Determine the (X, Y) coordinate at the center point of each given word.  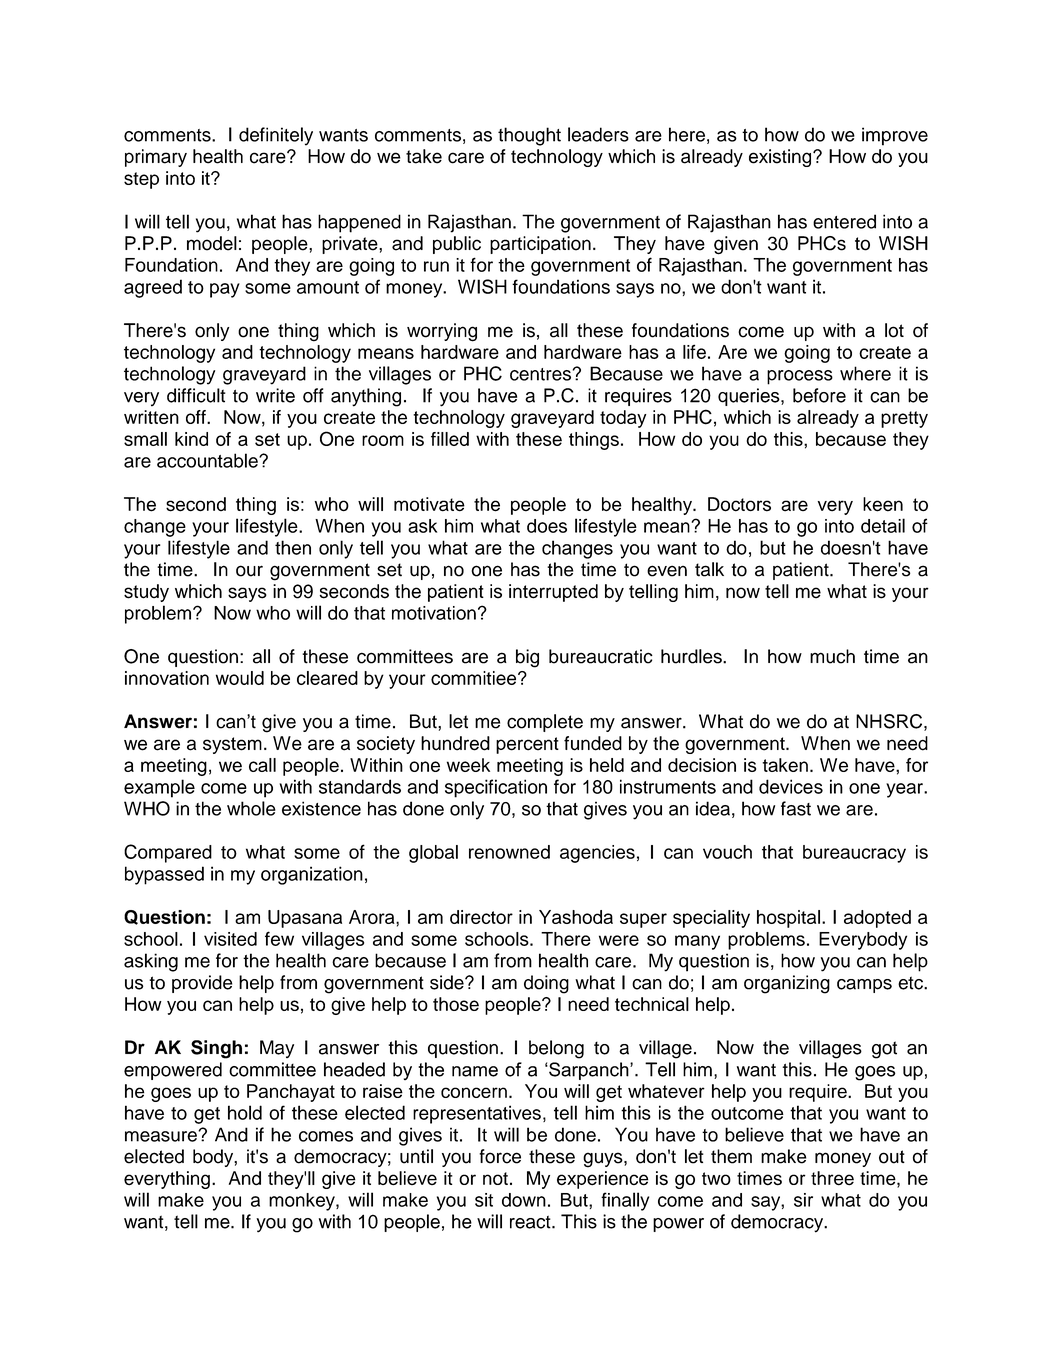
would (240, 678)
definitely (276, 136)
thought (529, 136)
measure (162, 1136)
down (524, 1200)
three (832, 1178)
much (832, 656)
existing (781, 158)
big (527, 658)
